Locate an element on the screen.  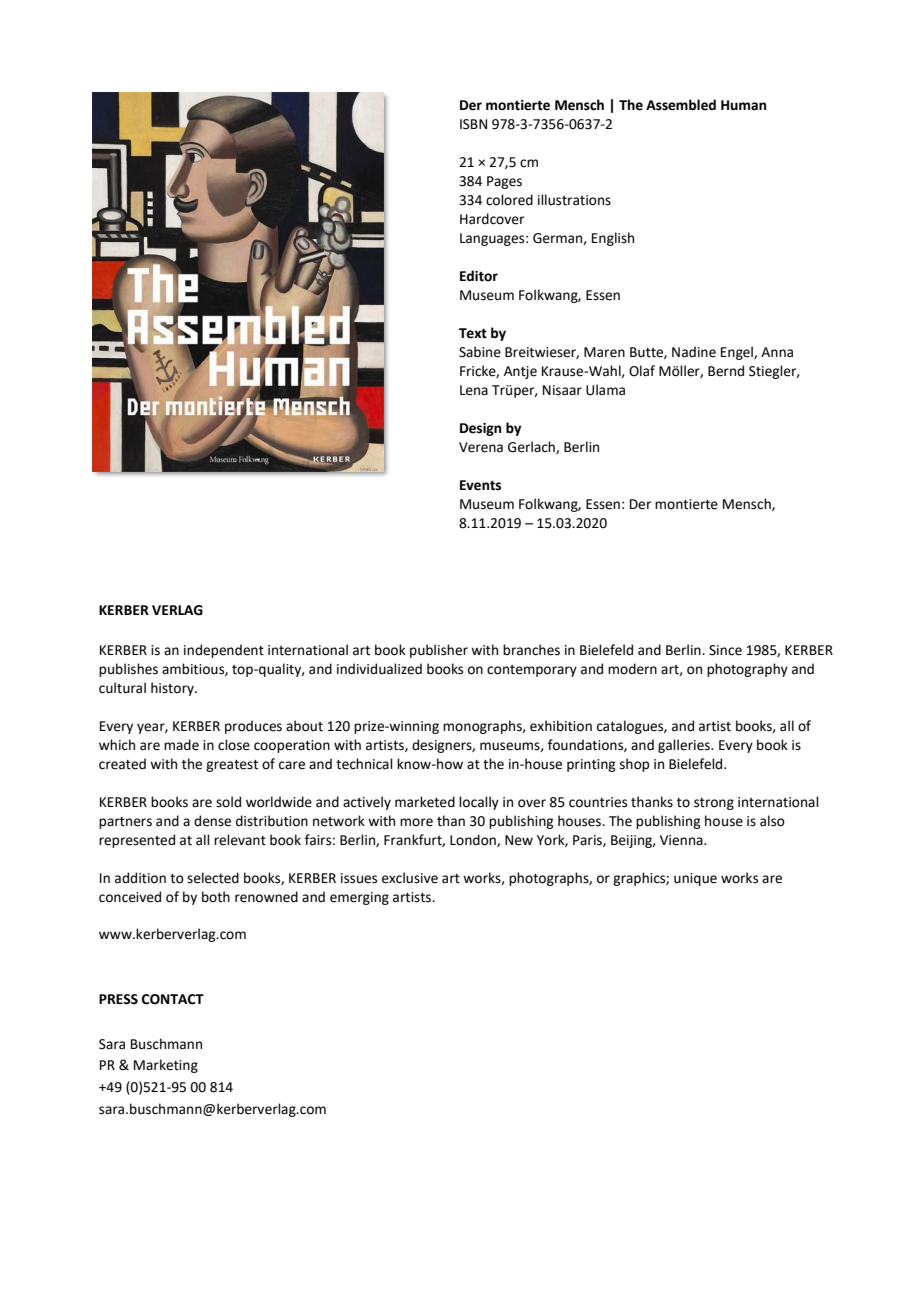
unique is located at coordinates (695, 879).
